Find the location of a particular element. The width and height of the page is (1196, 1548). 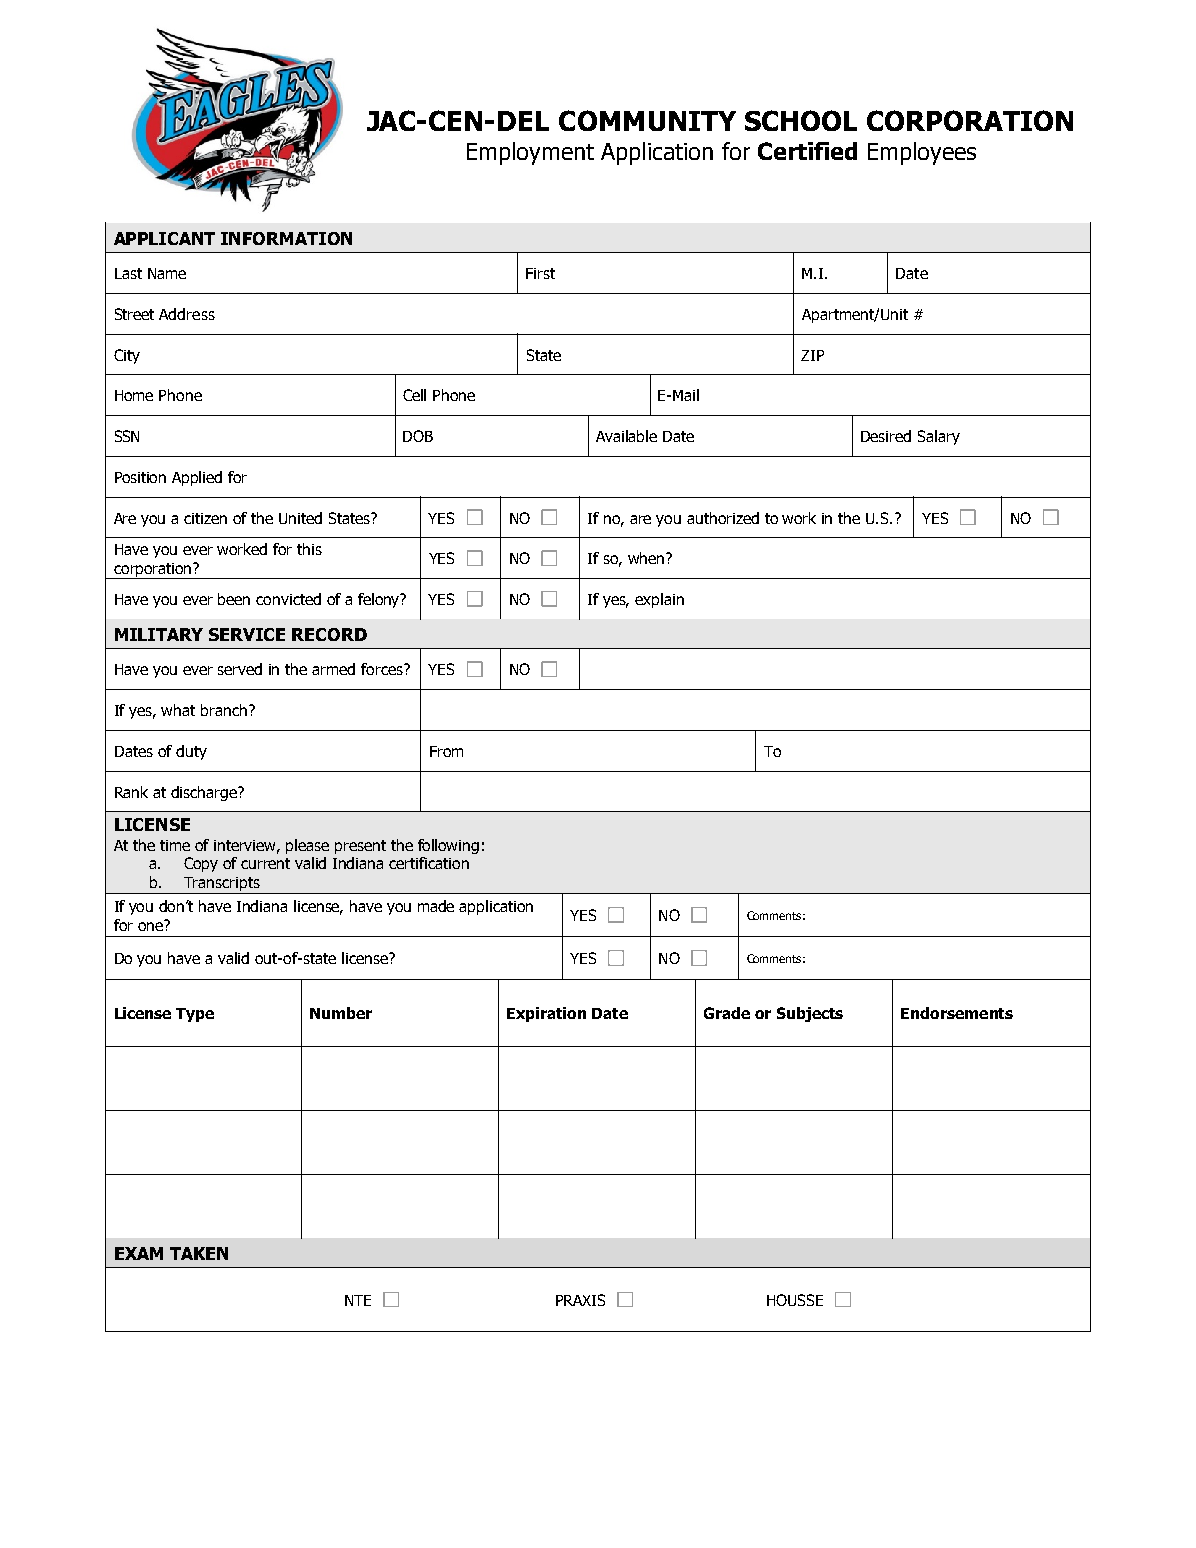

Subjects is located at coordinates (810, 1014).
